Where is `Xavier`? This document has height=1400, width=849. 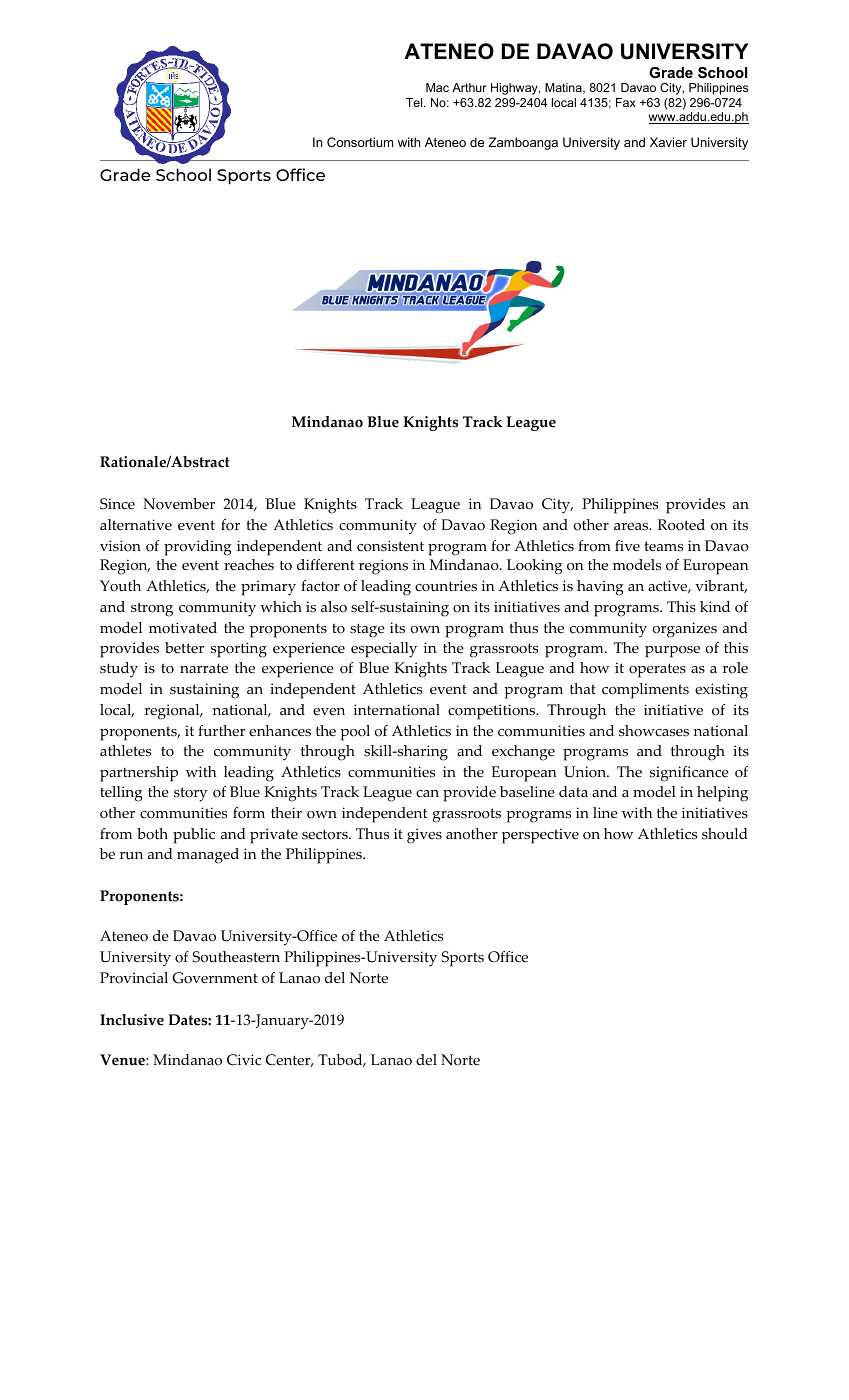 Xavier is located at coordinates (668, 142).
